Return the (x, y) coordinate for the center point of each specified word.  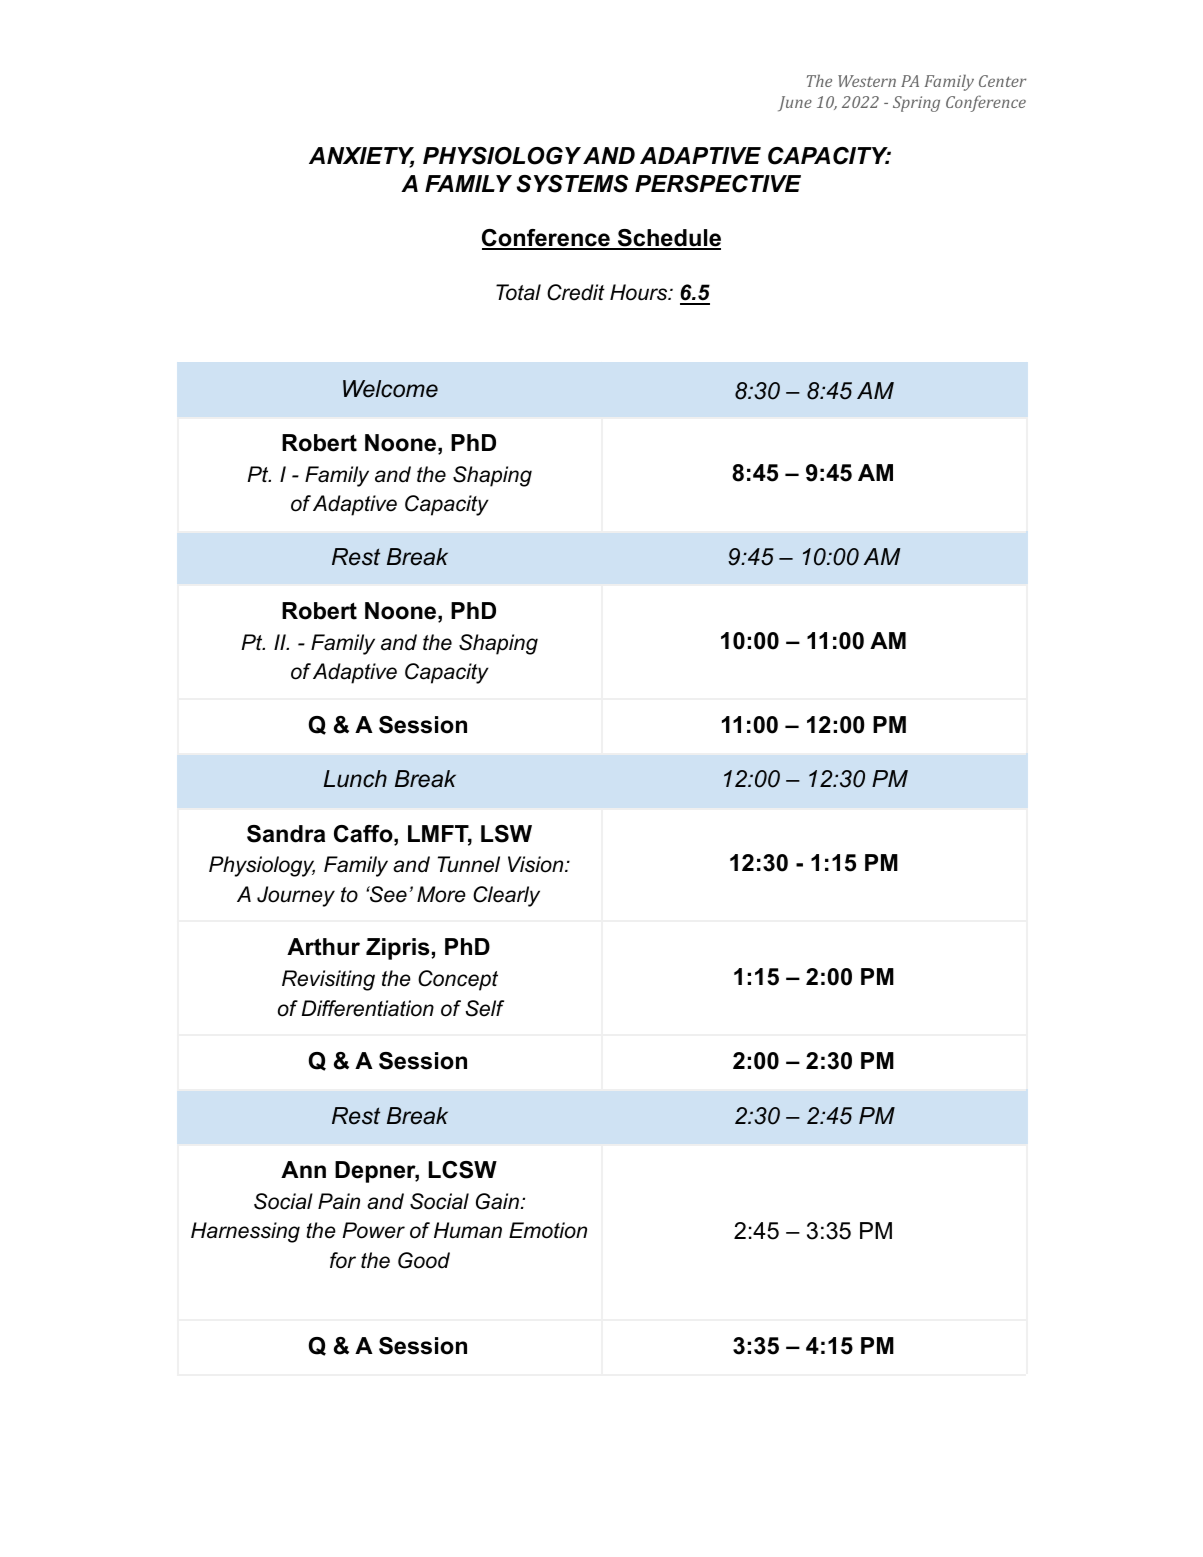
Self (484, 1008)
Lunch (355, 779)
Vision (537, 864)
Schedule (668, 239)
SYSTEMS (572, 184)
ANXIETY (361, 157)
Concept (458, 980)
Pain (339, 1201)
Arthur (323, 947)
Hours (640, 292)
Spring (916, 104)
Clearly (506, 896)
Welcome (390, 389)
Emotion (548, 1230)
